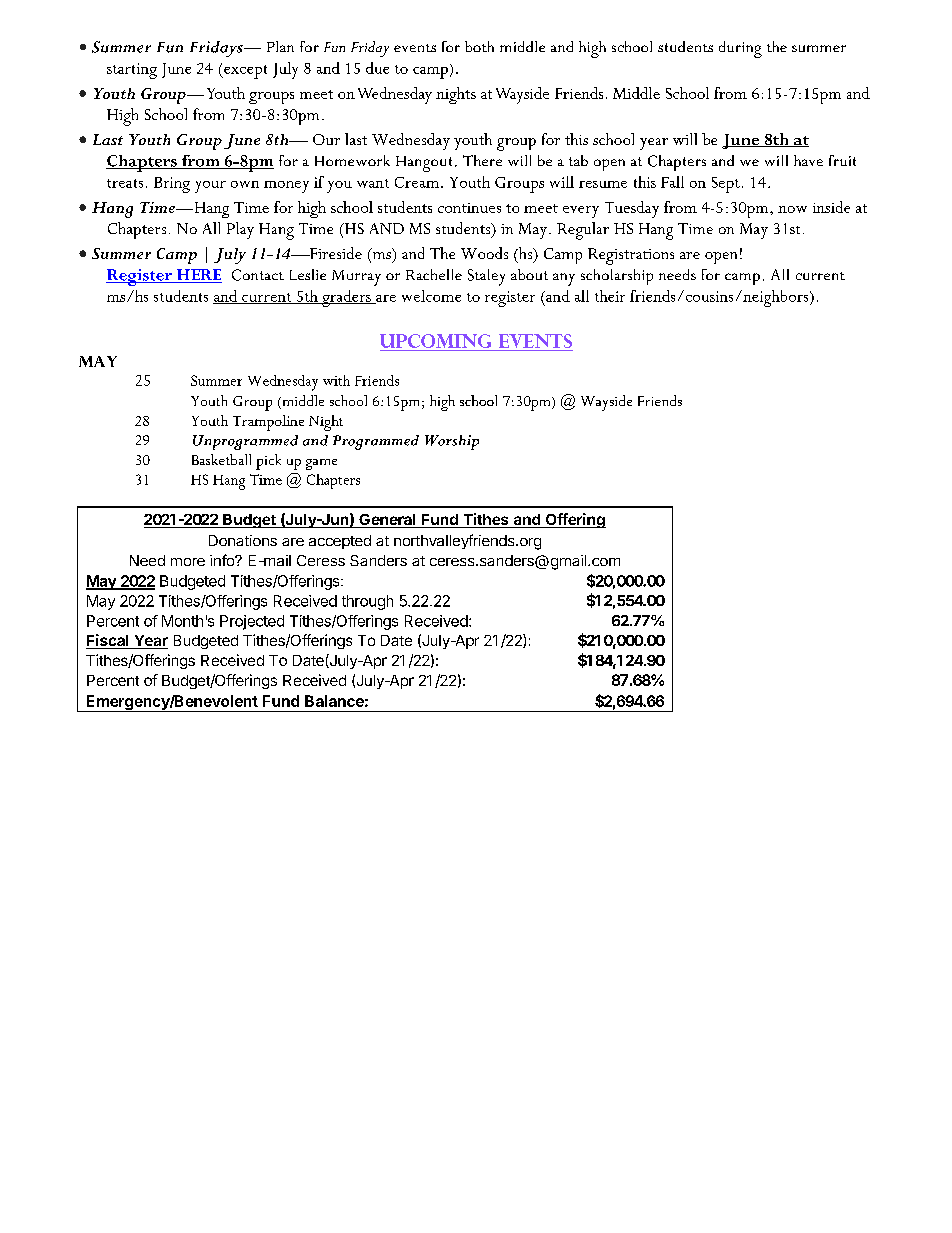 This page has height=1233, width=952. I want to click on Projected, so click(252, 622).
